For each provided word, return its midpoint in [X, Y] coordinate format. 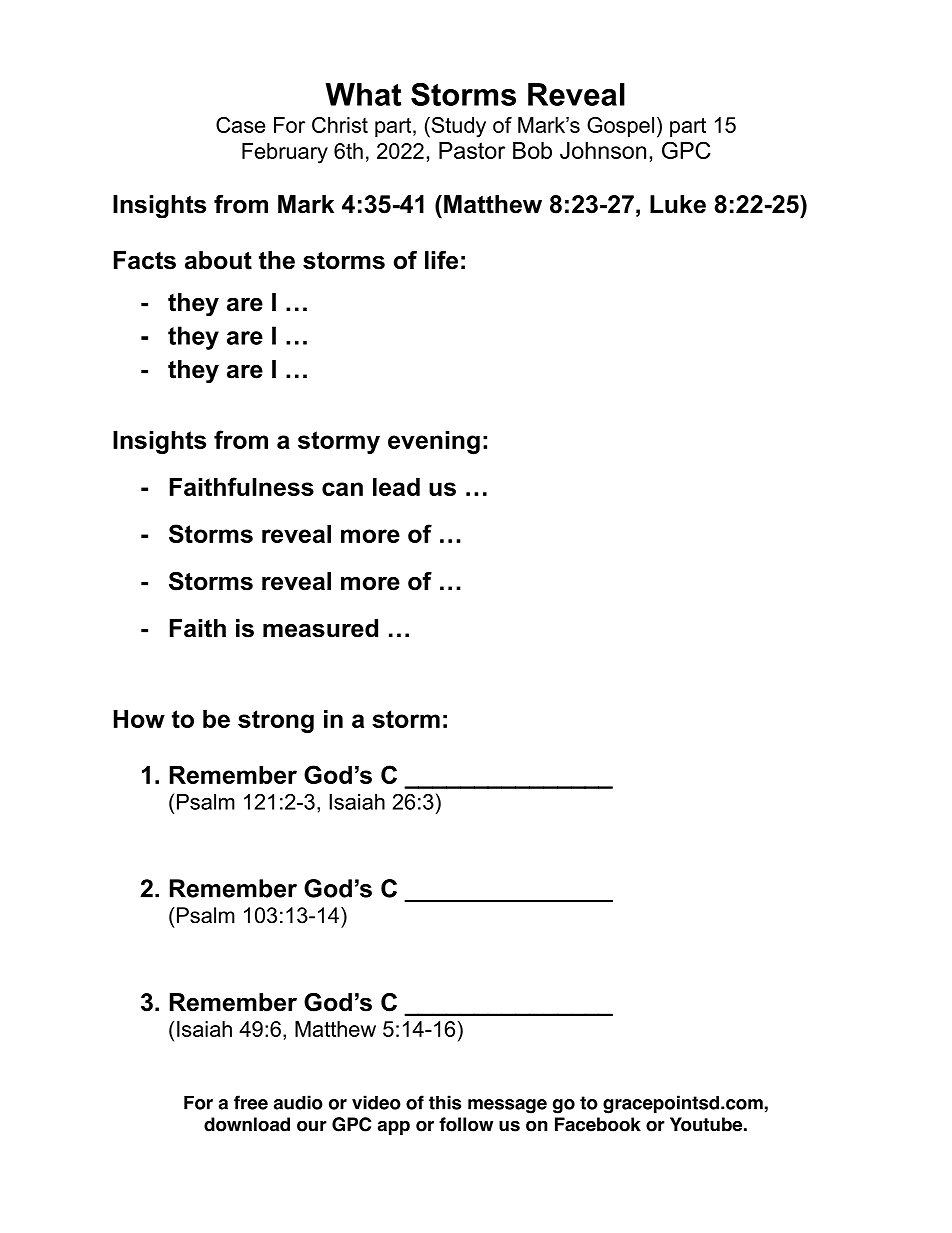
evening [434, 442]
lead [396, 487]
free [251, 1102]
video [376, 1102]
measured [320, 628]
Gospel [620, 127]
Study [457, 127]
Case [240, 125]
